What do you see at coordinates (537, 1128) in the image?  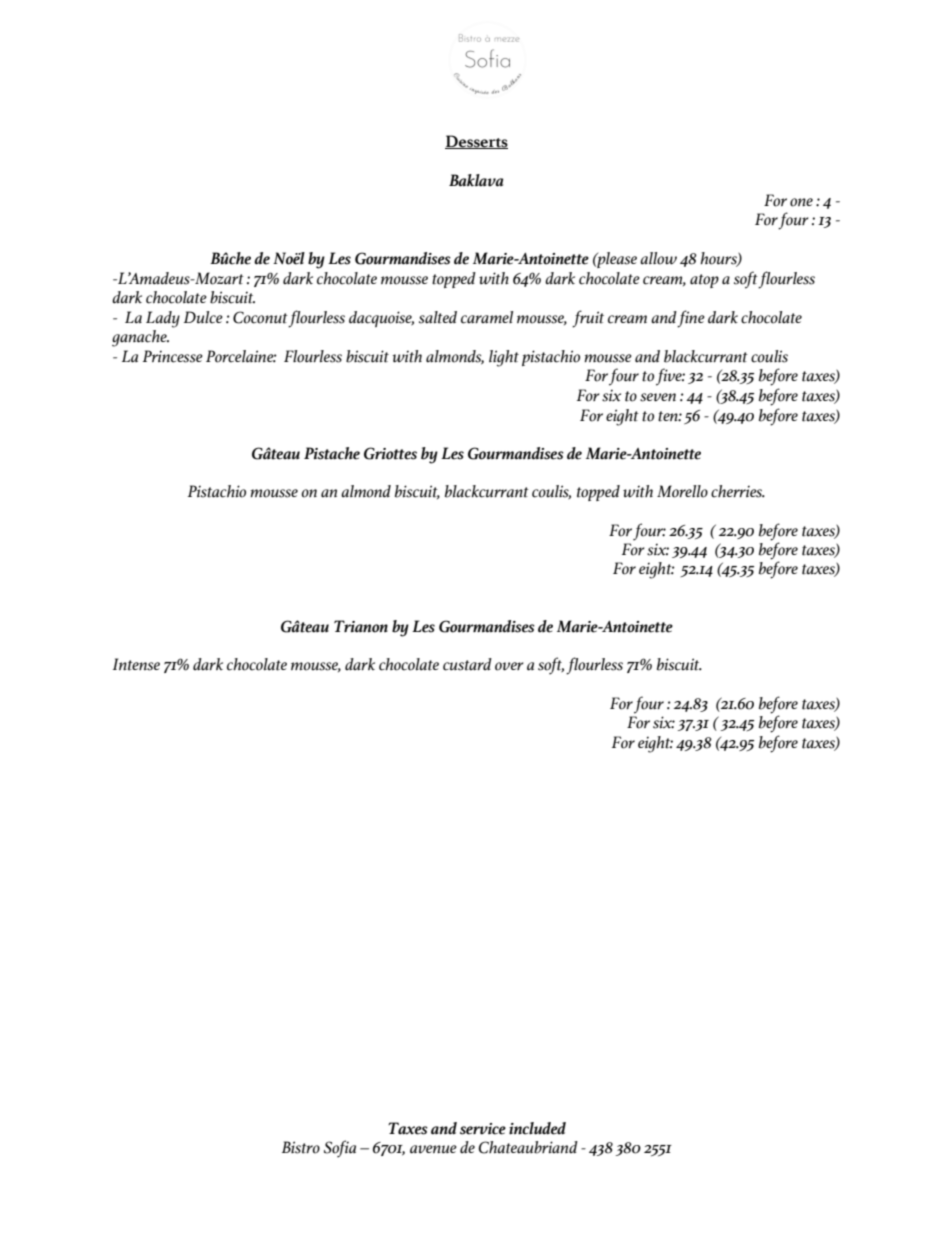 I see `included` at bounding box center [537, 1128].
